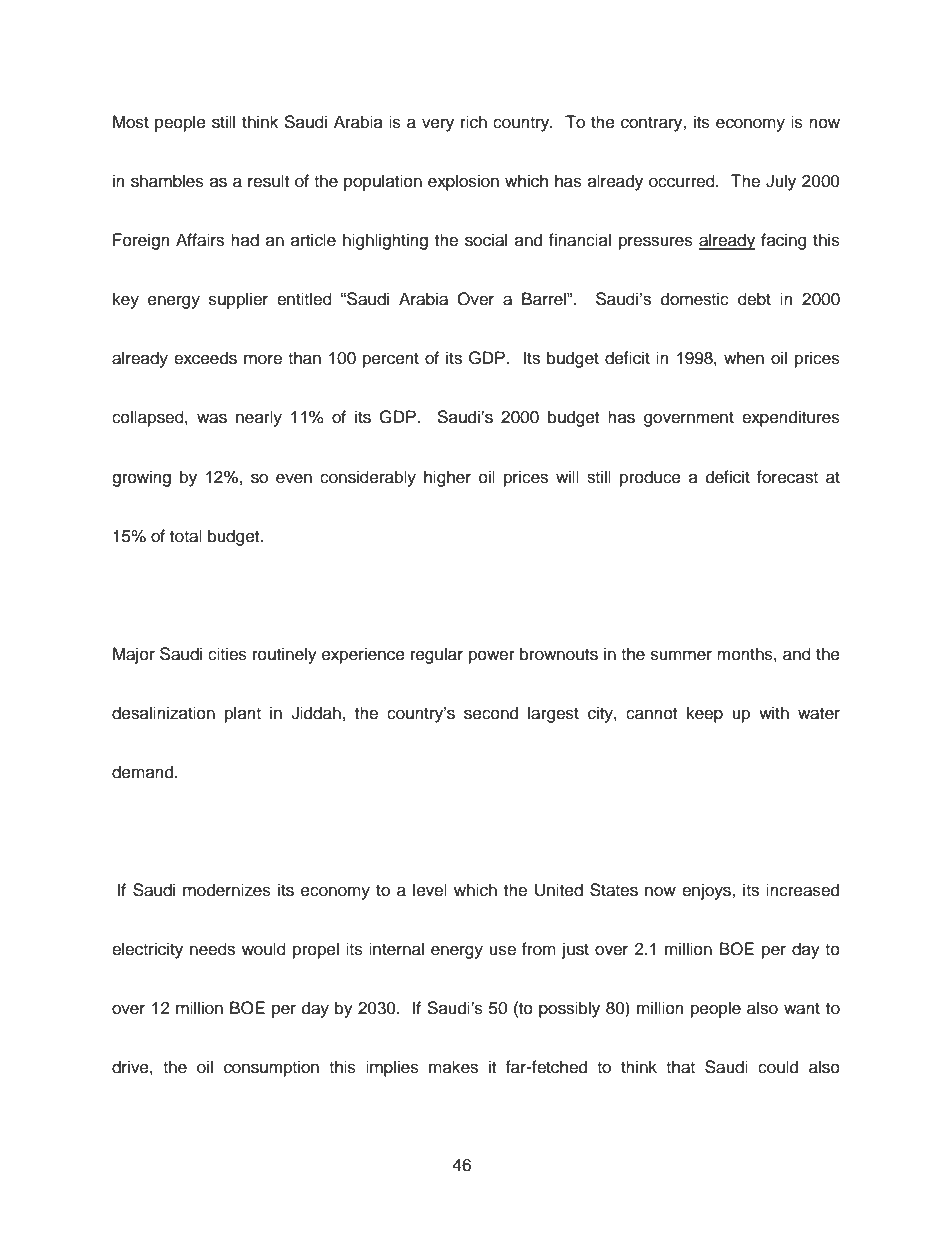 Image resolution: width=952 pixels, height=1233 pixels. Describe the element at coordinates (271, 1068) in the page. I see `consumption` at that location.
